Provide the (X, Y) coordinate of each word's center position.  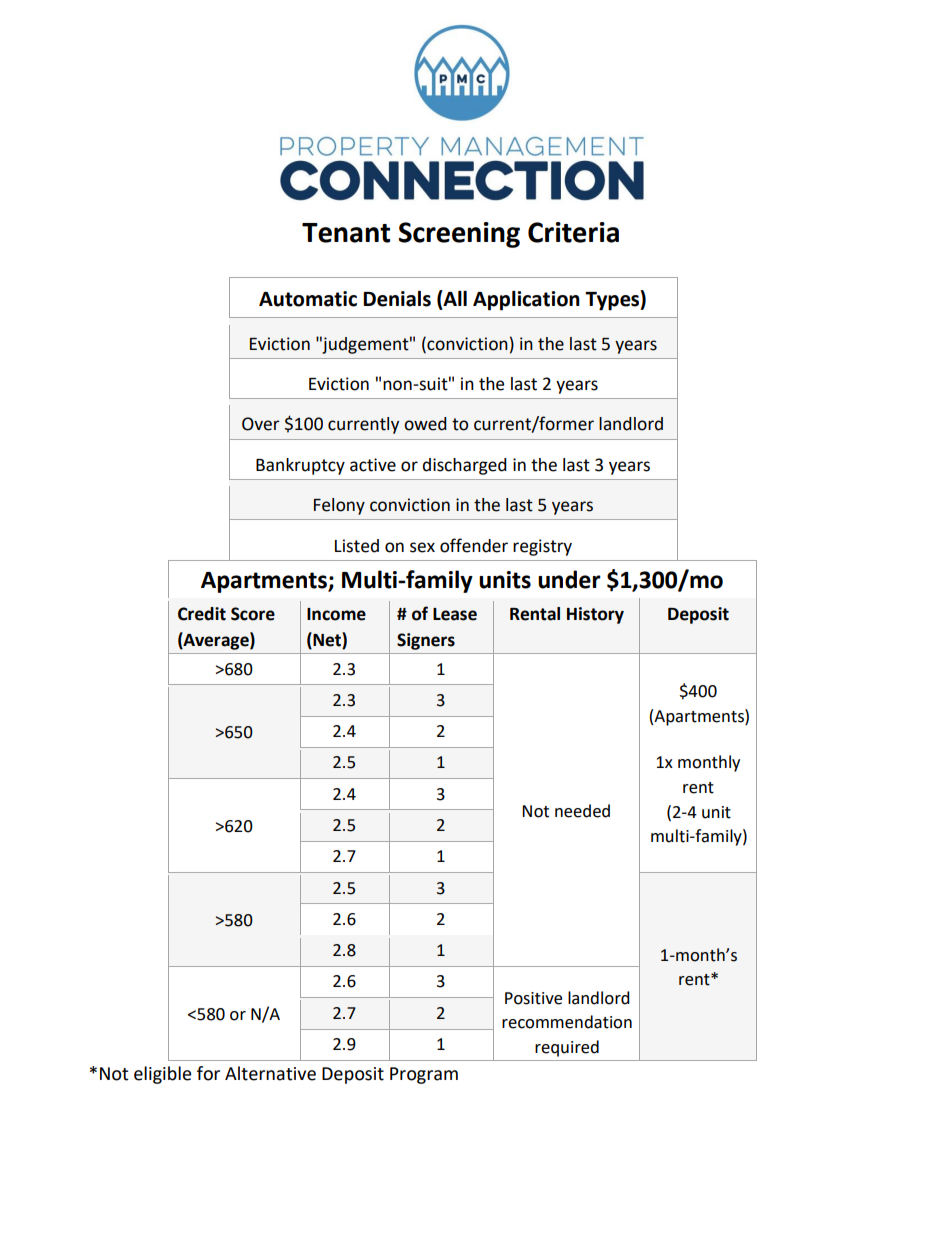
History (595, 615)
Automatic (308, 299)
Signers (426, 641)
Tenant (346, 233)
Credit (202, 614)
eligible (162, 1075)
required (567, 1048)
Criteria (573, 232)
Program (424, 1075)
